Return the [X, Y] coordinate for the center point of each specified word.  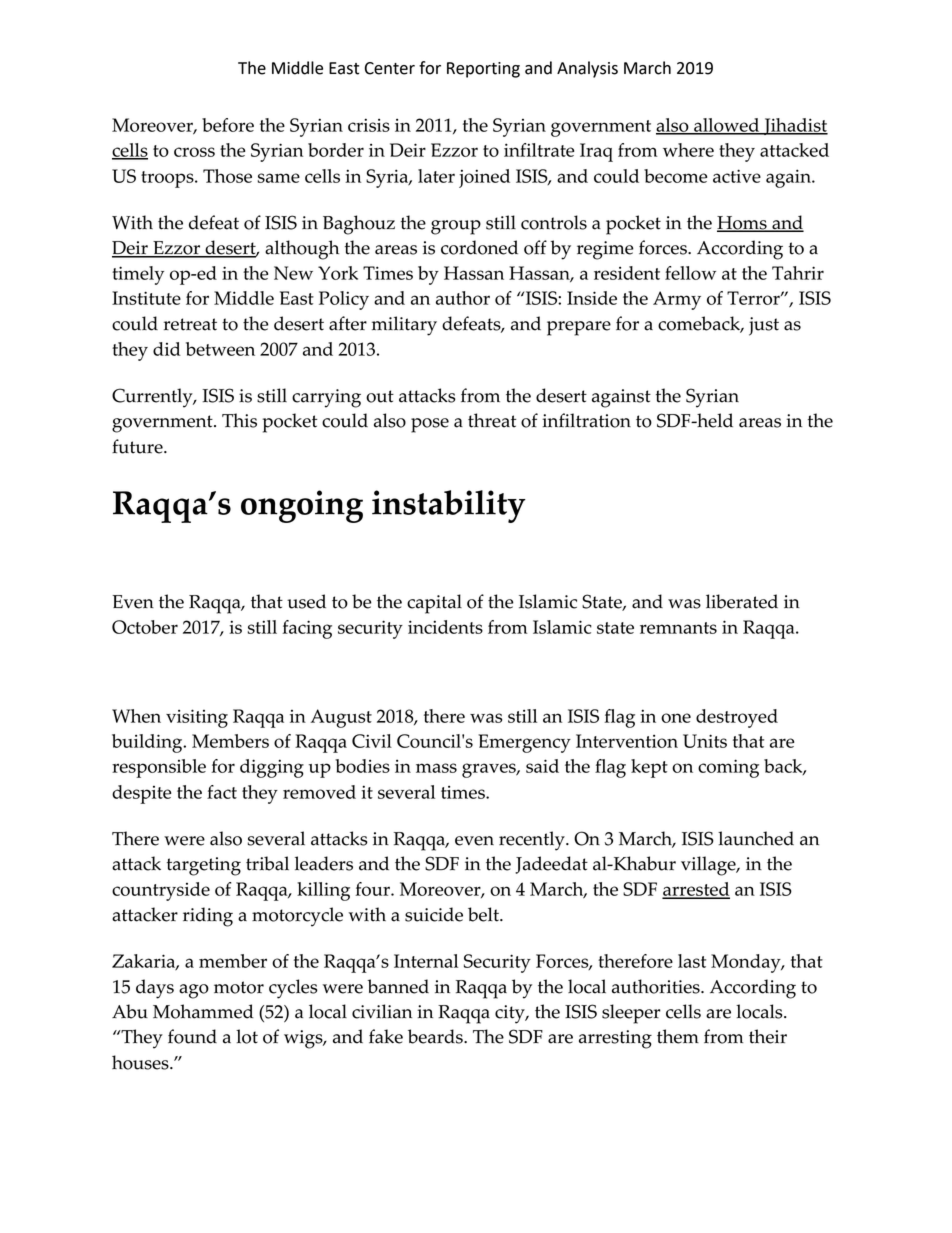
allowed [727, 126]
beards [436, 1036]
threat [492, 420]
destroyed [737, 718]
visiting [197, 718]
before [228, 125]
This [239, 420]
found [192, 1036]
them [678, 1036]
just [764, 326]
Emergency [524, 743]
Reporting [483, 70]
